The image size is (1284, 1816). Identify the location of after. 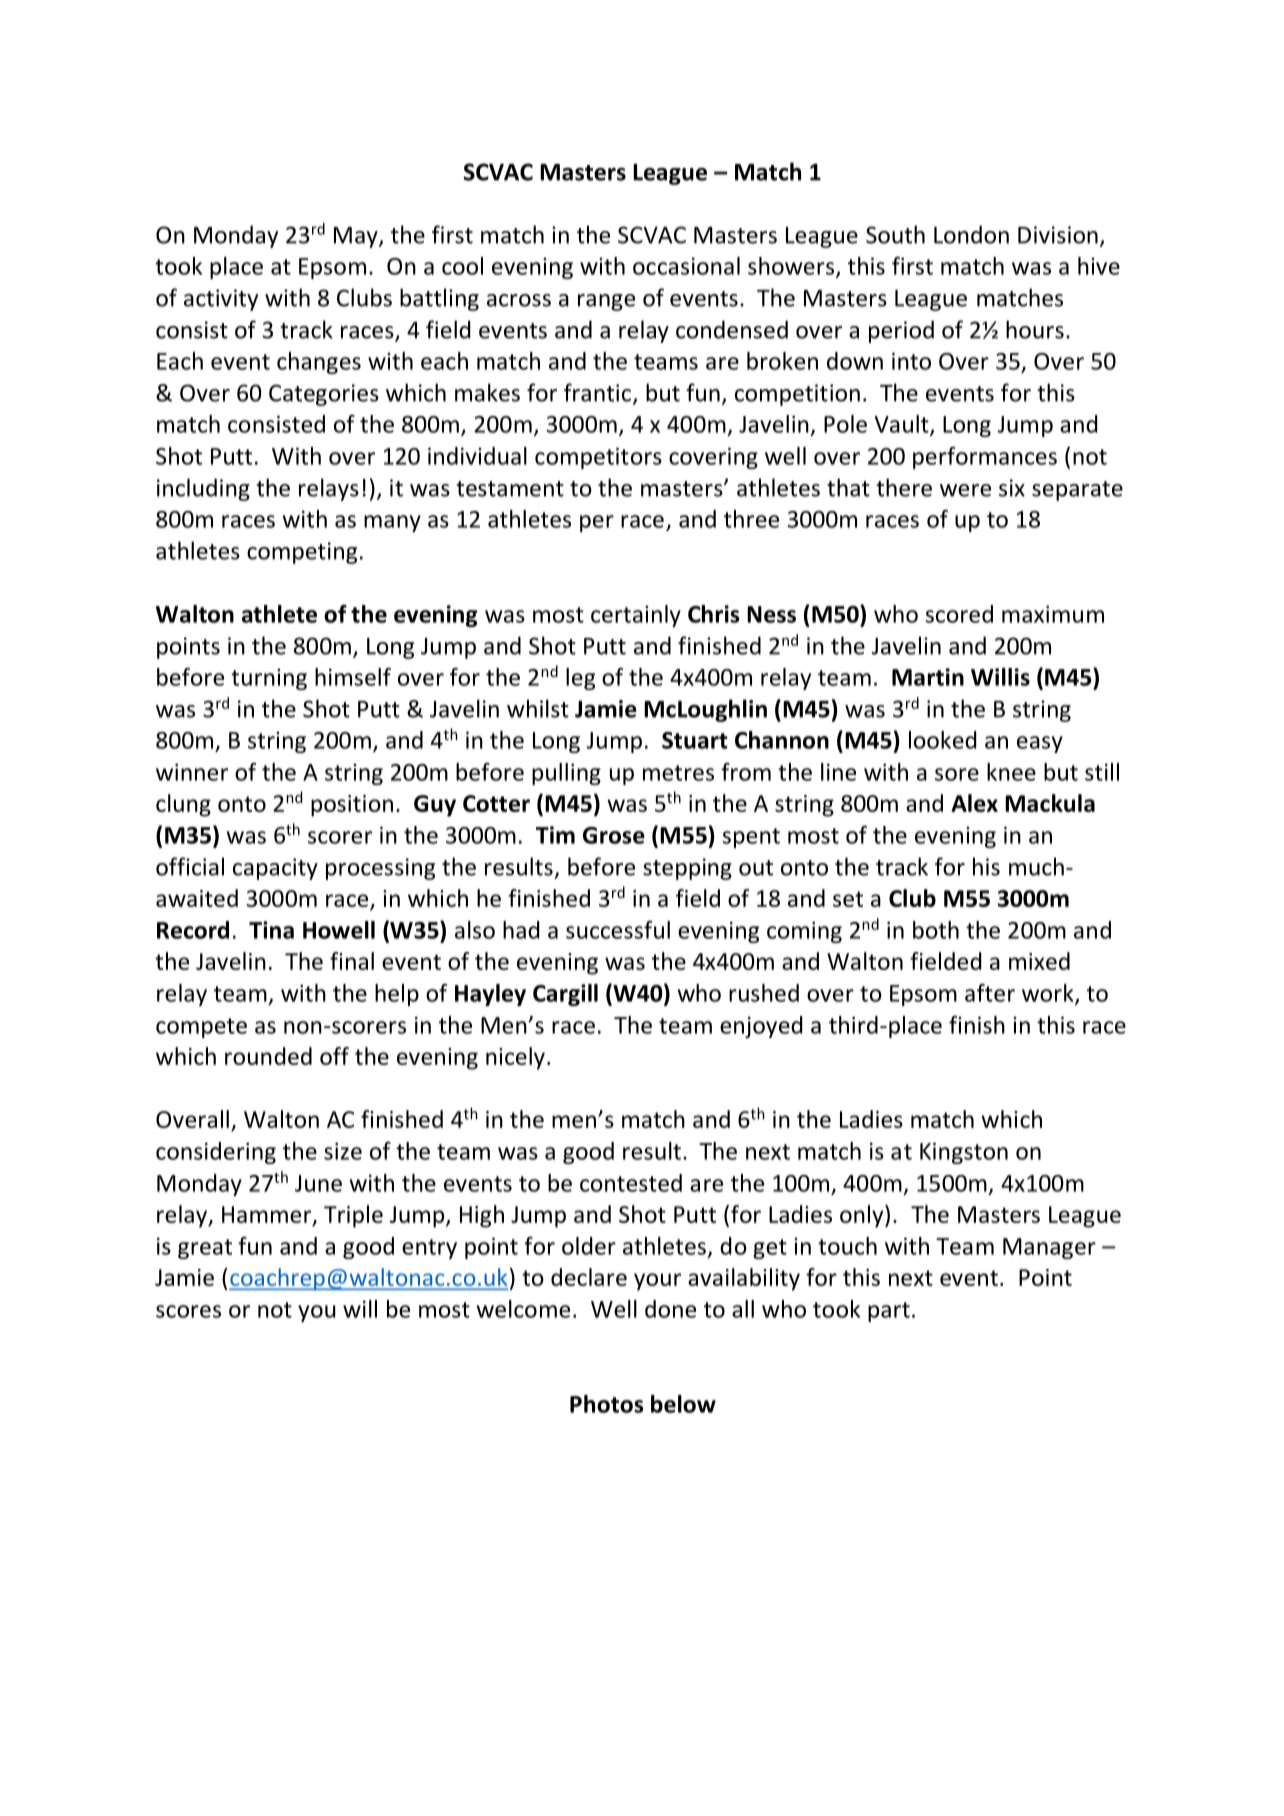
(990, 993).
